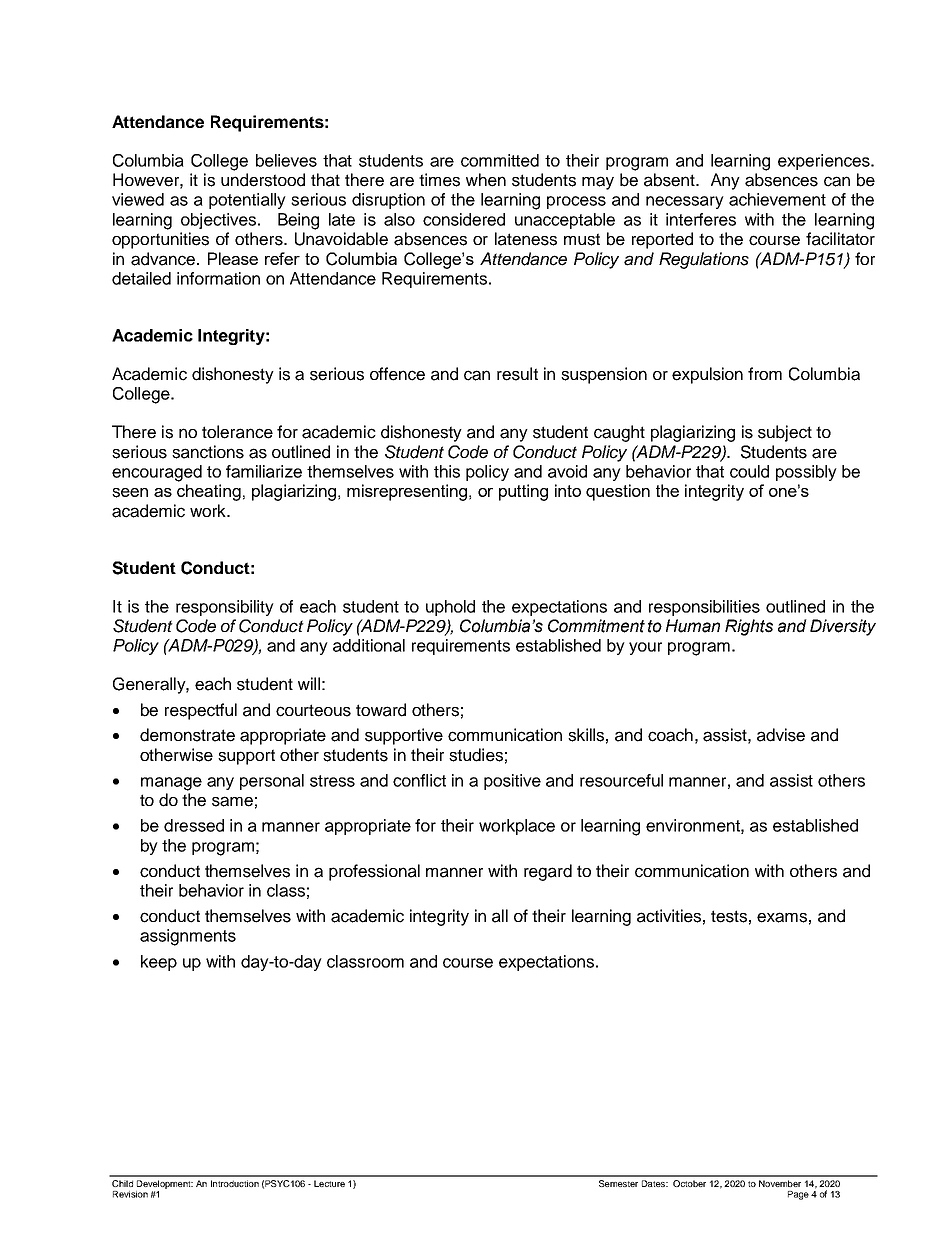 The width and height of the document is (952, 1233). Describe the element at coordinates (548, 872) in the document. I see `regard` at that location.
